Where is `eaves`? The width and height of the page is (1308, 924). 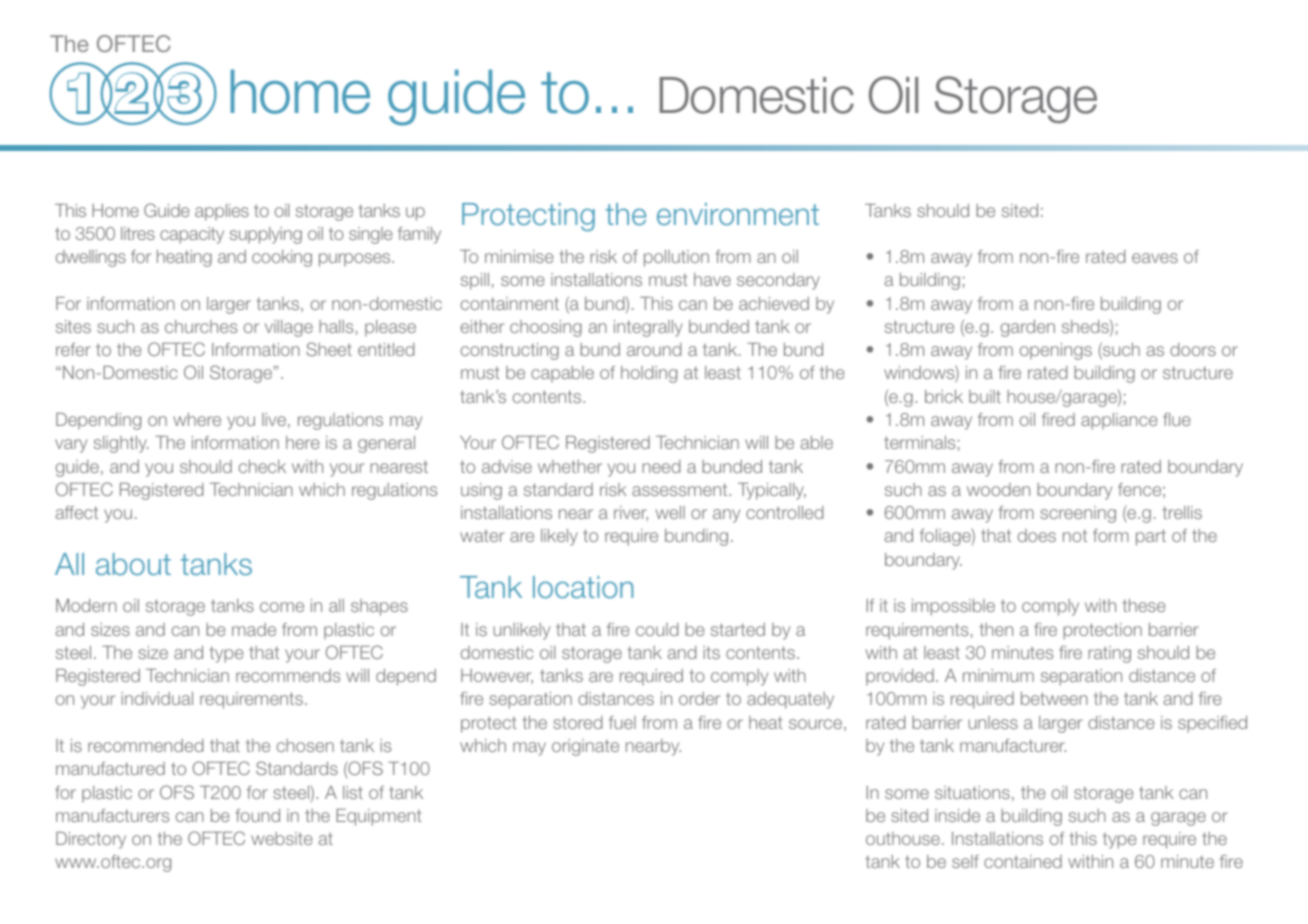
eaves is located at coordinates (1155, 258).
